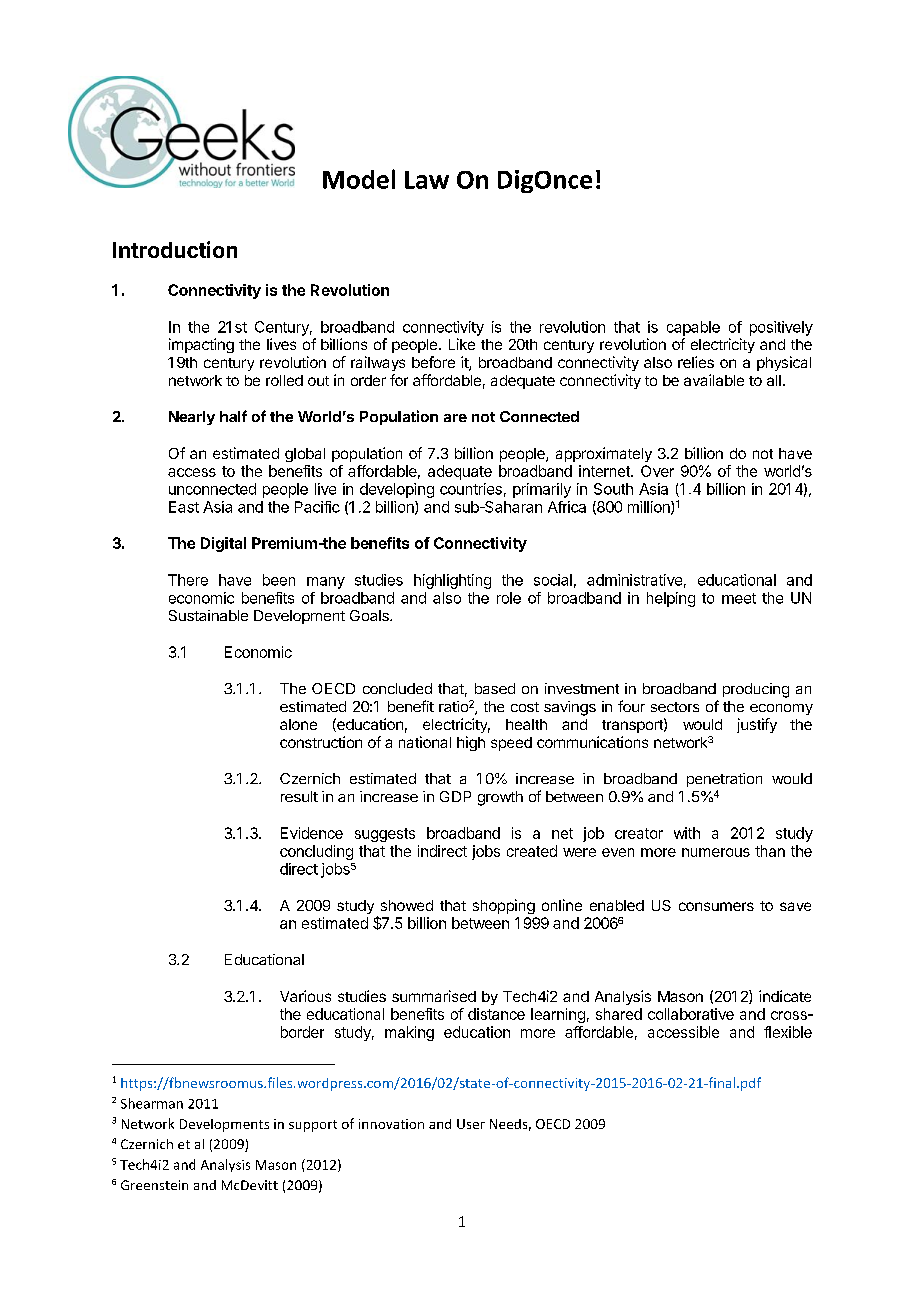 The width and height of the document is (924, 1308). I want to click on flexible, so click(788, 1032).
